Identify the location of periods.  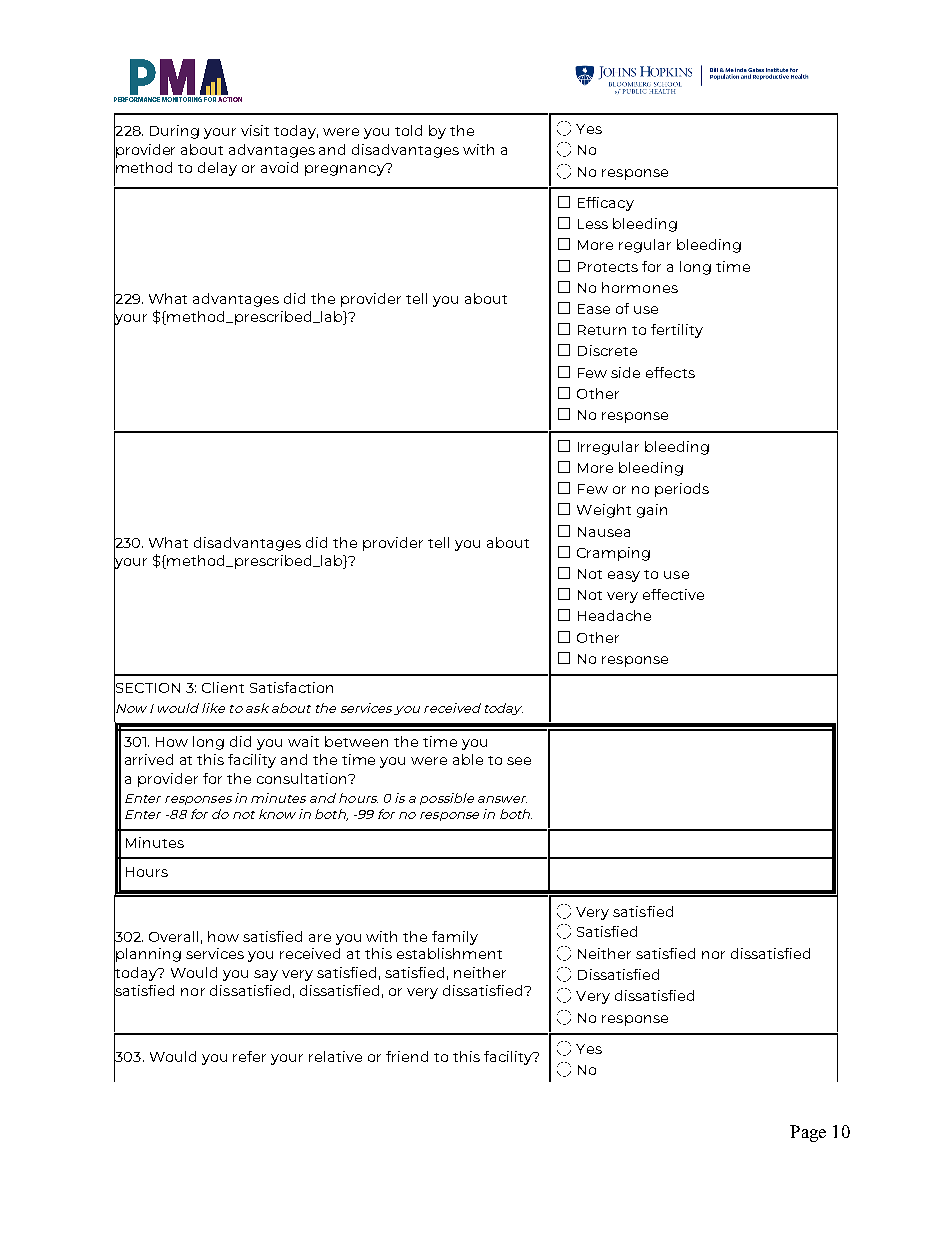
(682, 490).
